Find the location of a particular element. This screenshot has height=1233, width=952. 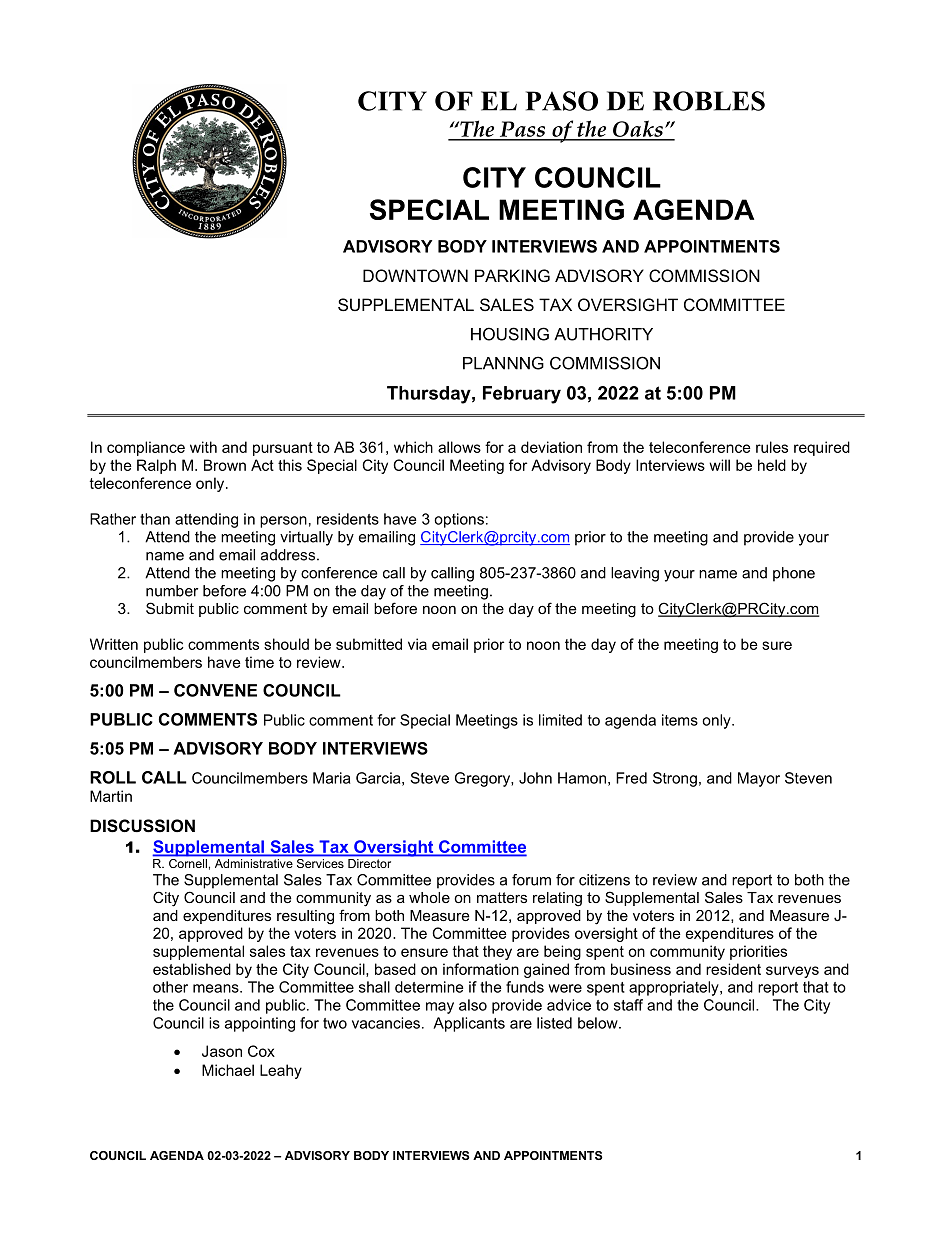

Applicants is located at coordinates (469, 1024).
